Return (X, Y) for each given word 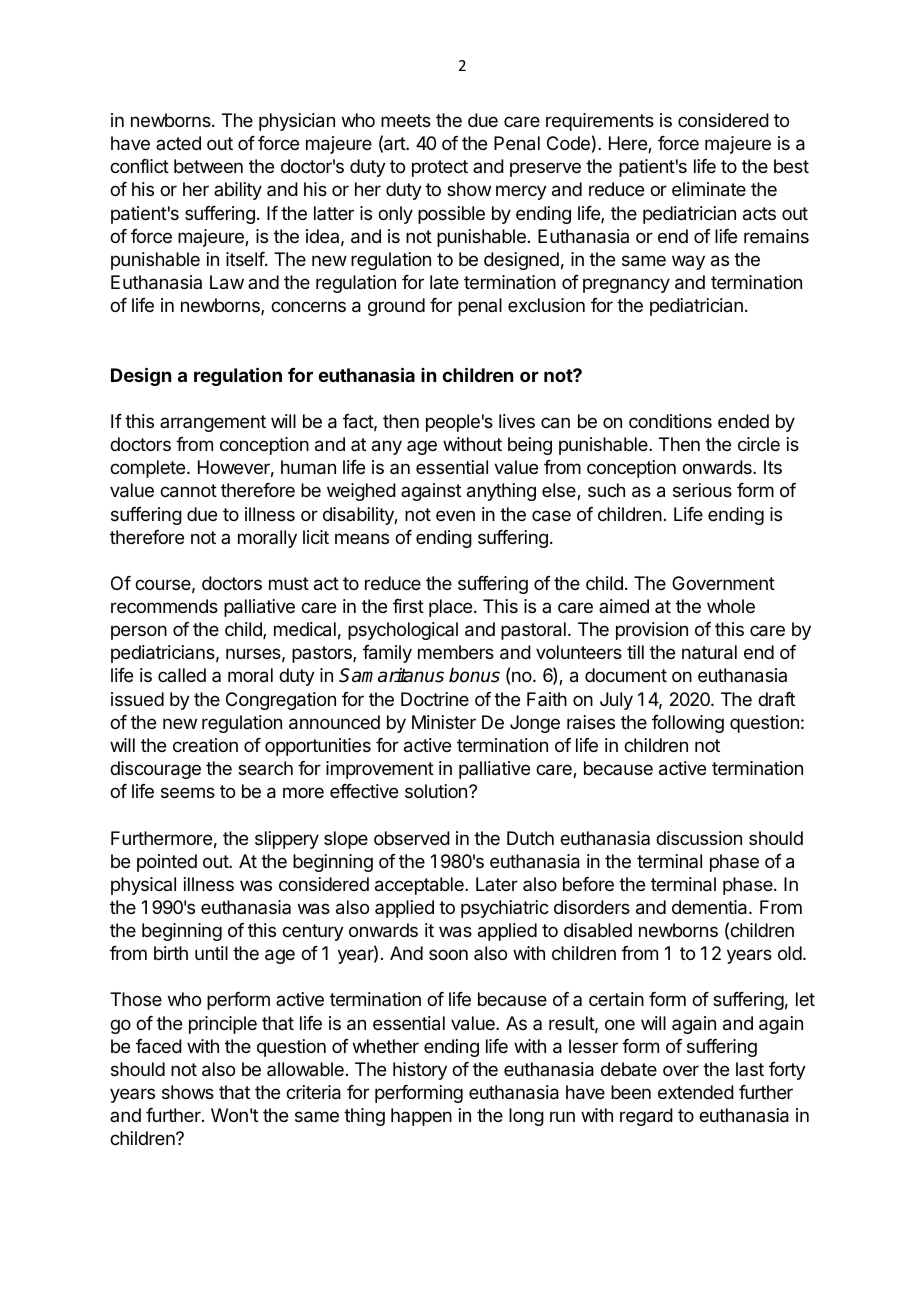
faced (159, 1046)
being (530, 446)
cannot (188, 491)
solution (436, 791)
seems (188, 792)
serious (702, 490)
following (688, 724)
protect (440, 168)
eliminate (709, 189)
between (208, 166)
